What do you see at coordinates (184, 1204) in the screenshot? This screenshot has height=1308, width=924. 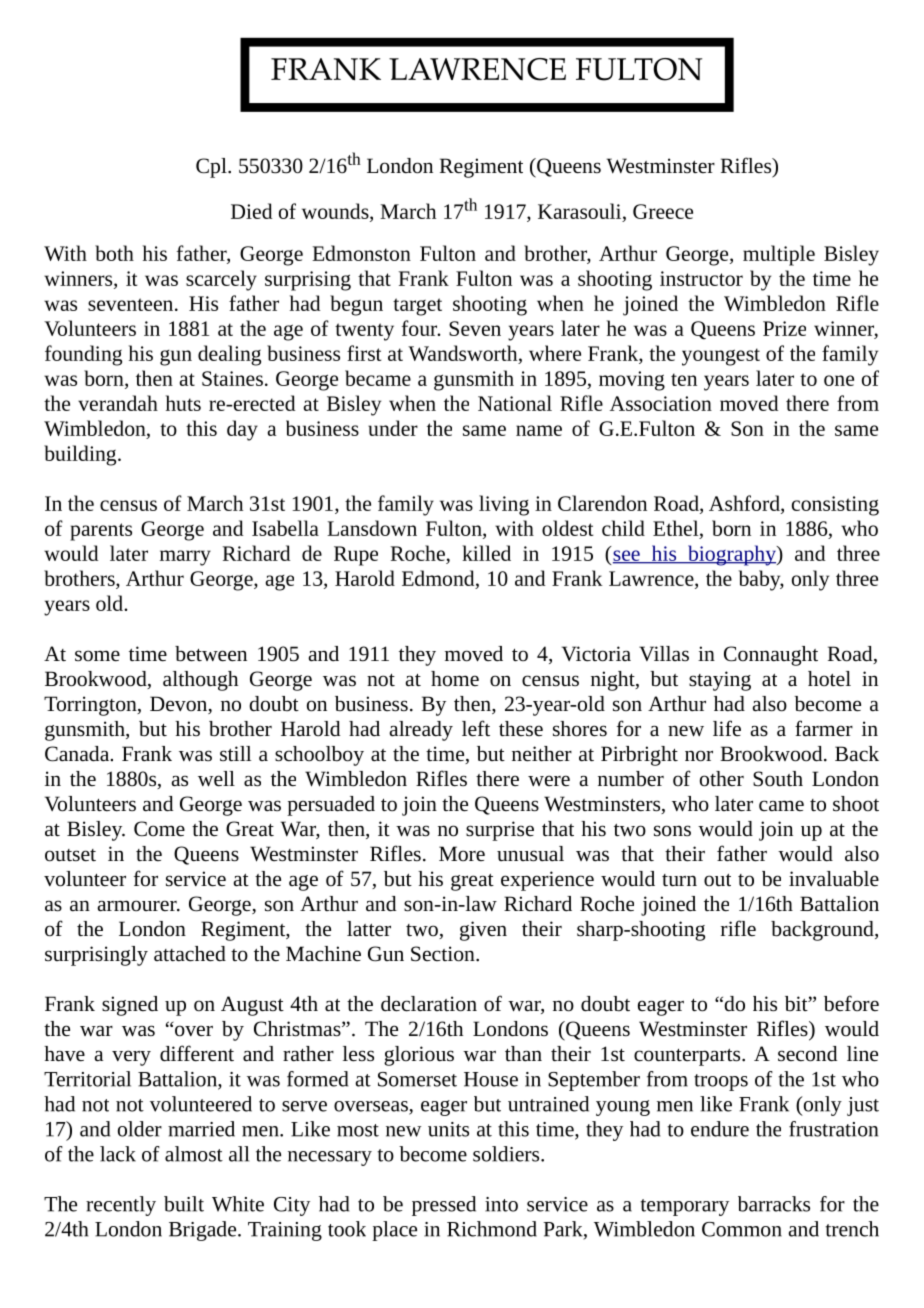 I see `built` at bounding box center [184, 1204].
